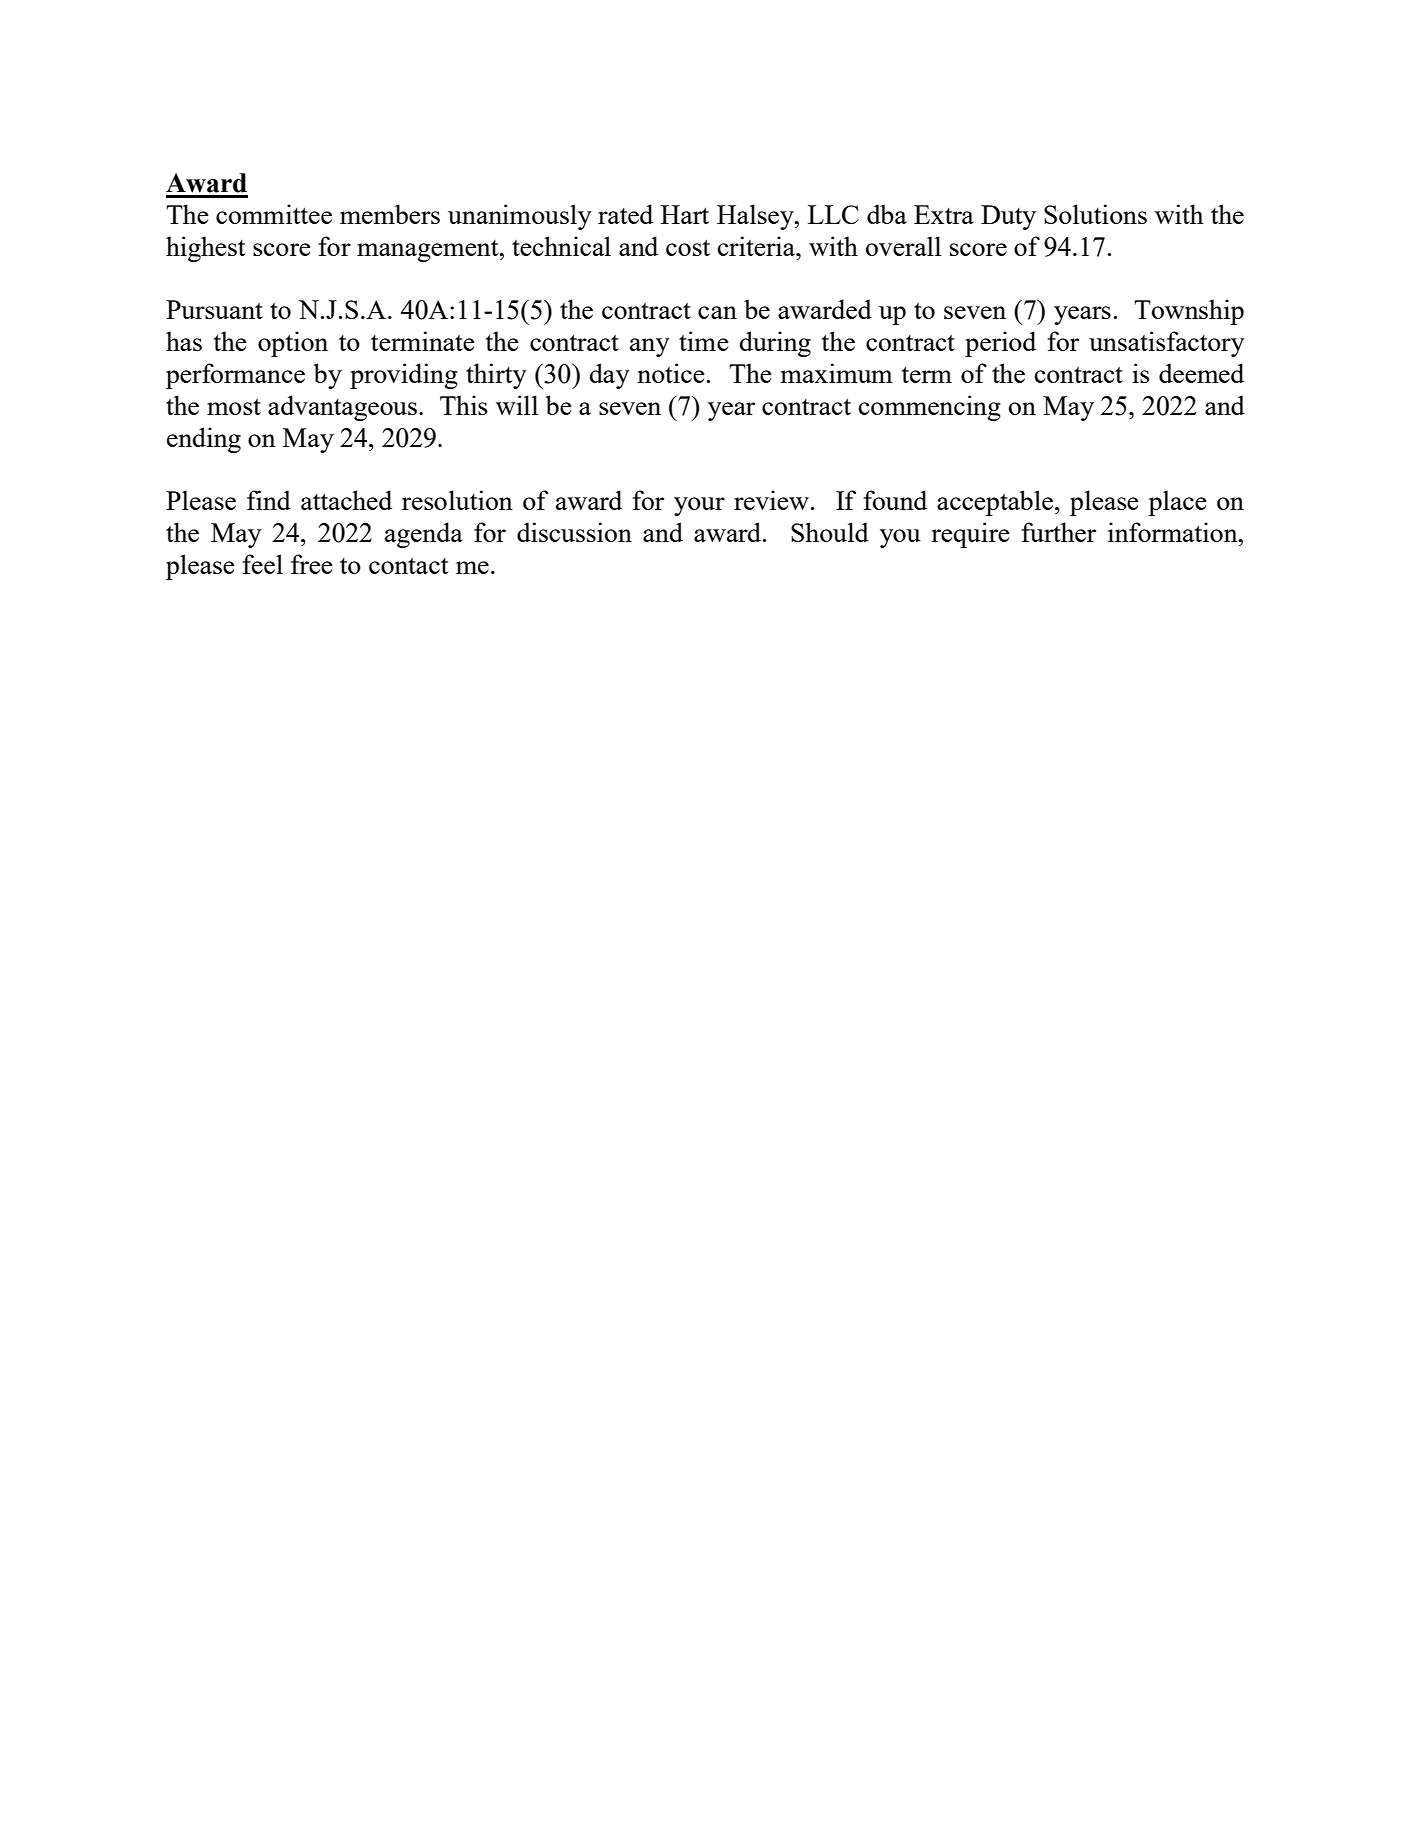 Image resolution: width=1412 pixels, height=1827 pixels. Describe the element at coordinates (1095, 214) in the page. I see `Solutions` at that location.
